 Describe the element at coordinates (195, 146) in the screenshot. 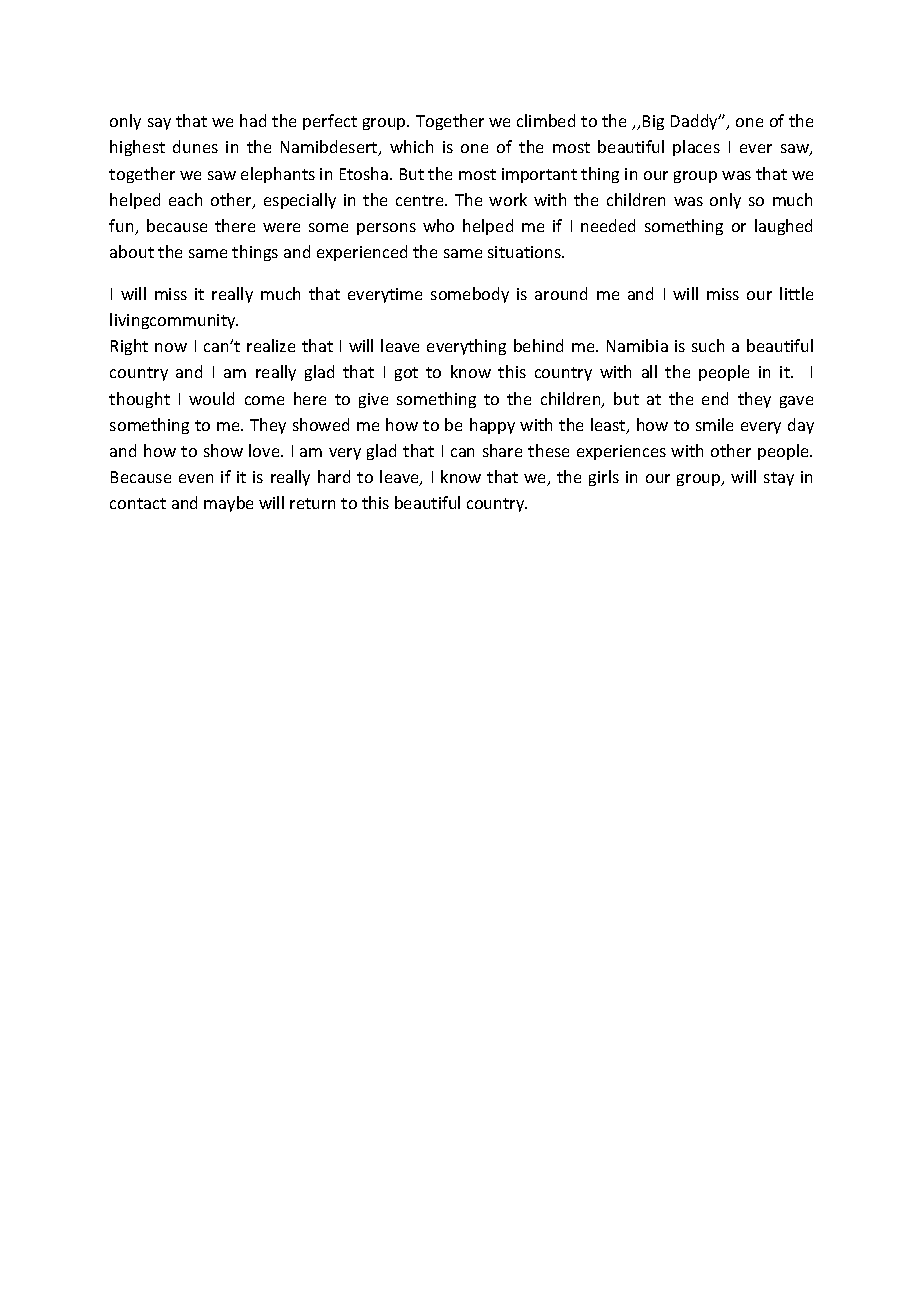

I see `dunes` at that location.
